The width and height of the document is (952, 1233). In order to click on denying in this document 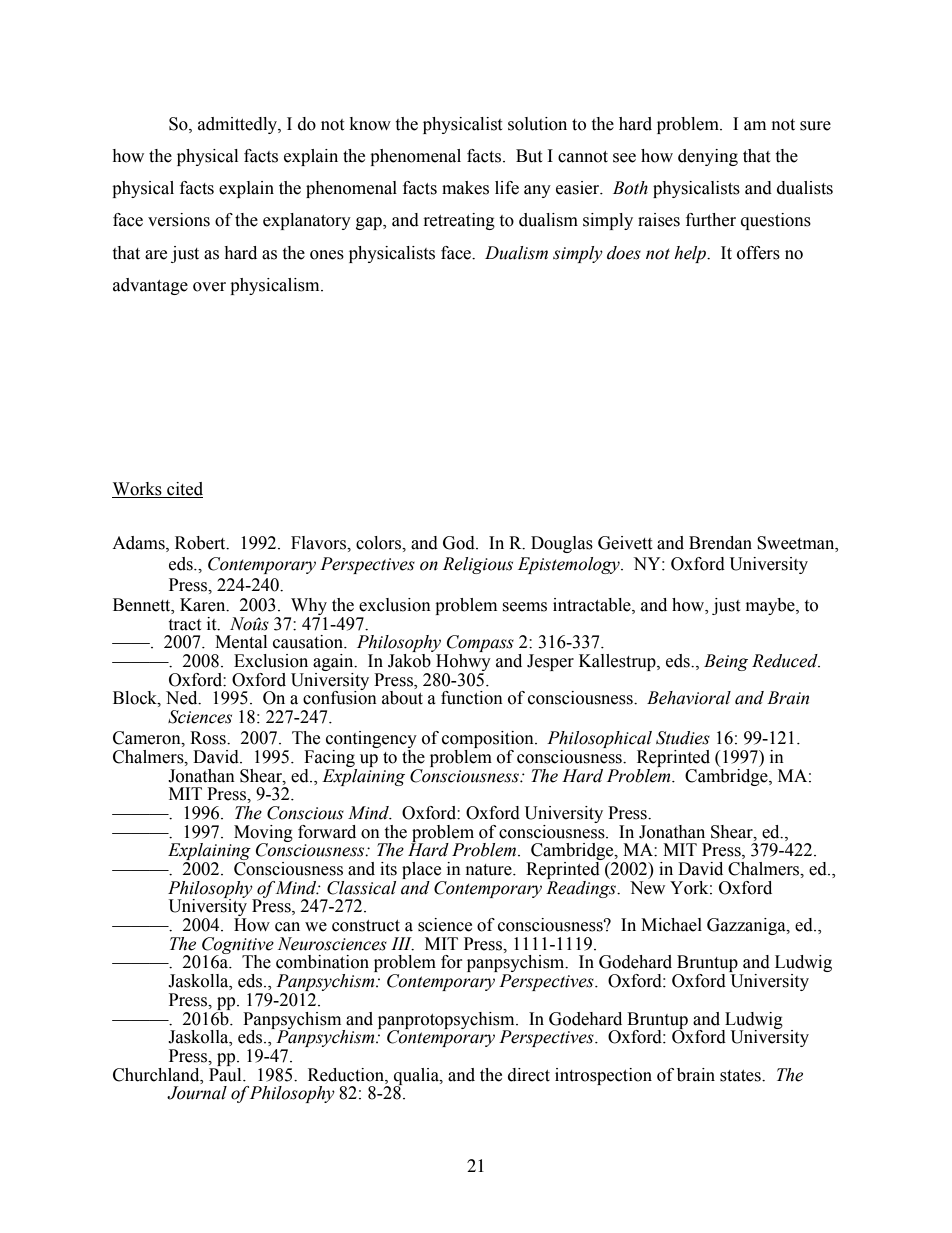, I will do `click(708, 157)`.
